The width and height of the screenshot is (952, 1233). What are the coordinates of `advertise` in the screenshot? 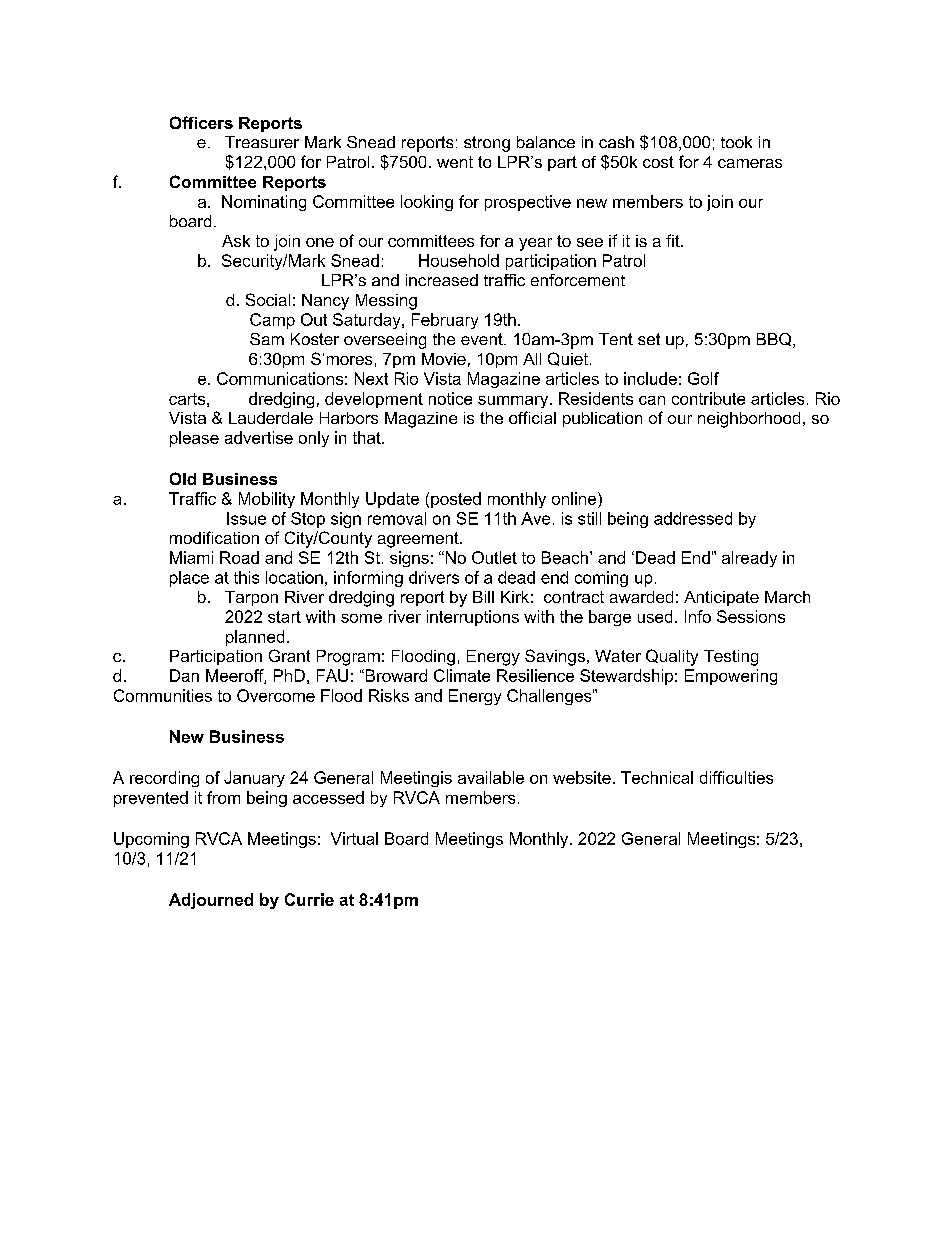 It's located at (259, 437).
